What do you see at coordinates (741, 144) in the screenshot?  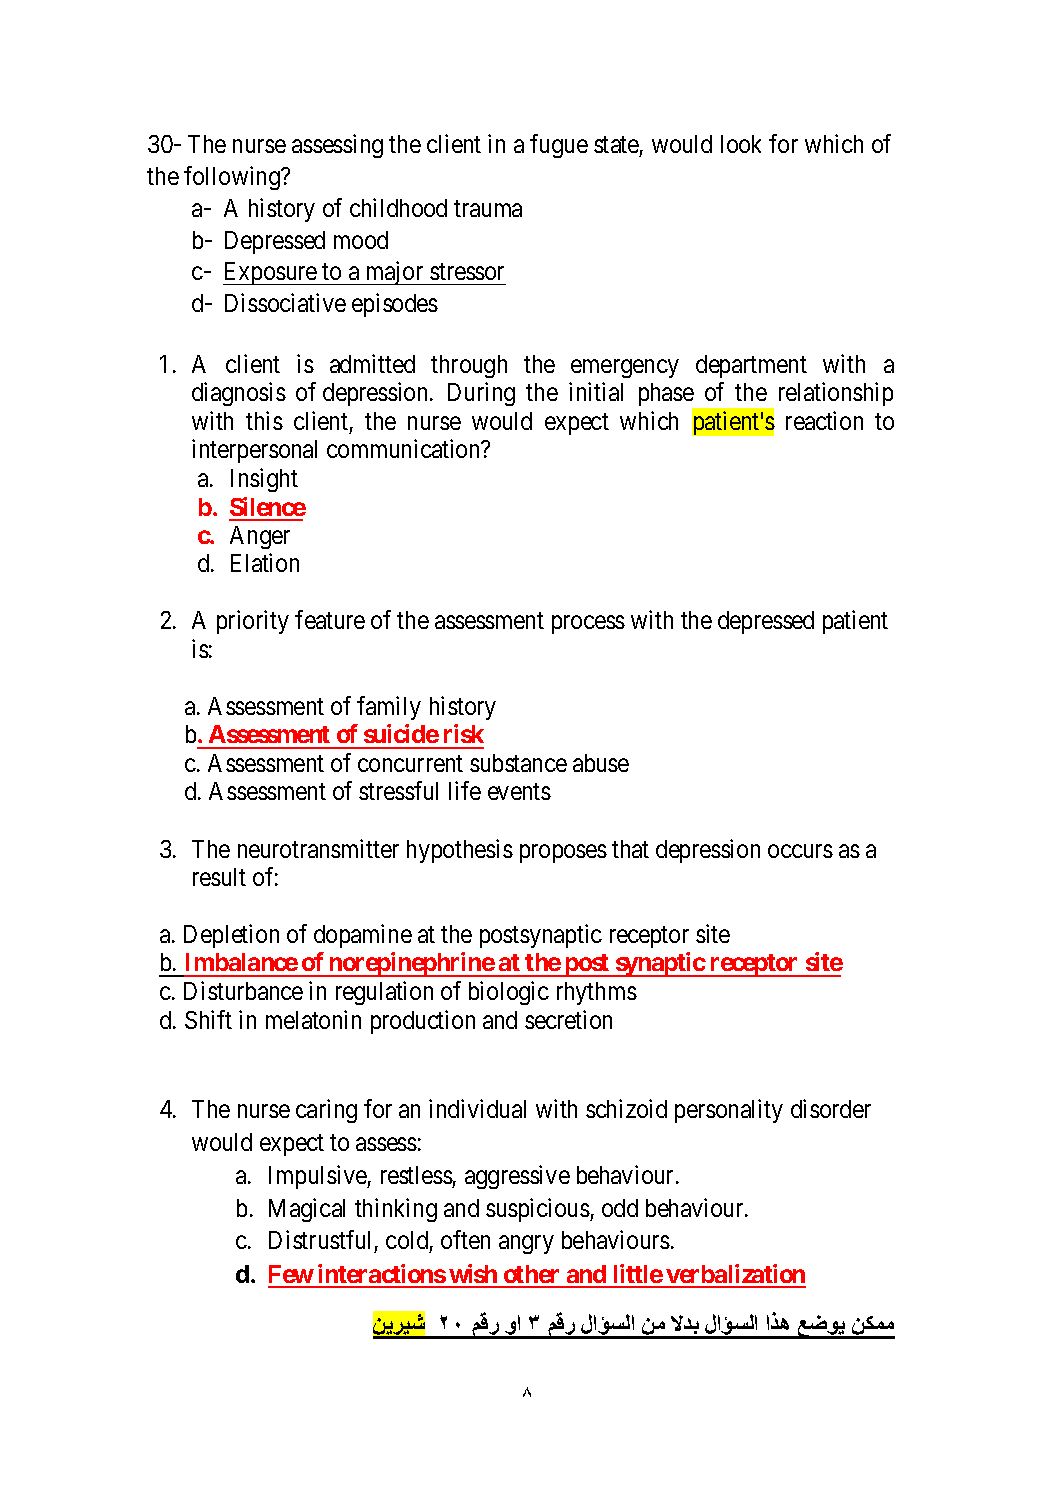 I see `look` at bounding box center [741, 144].
